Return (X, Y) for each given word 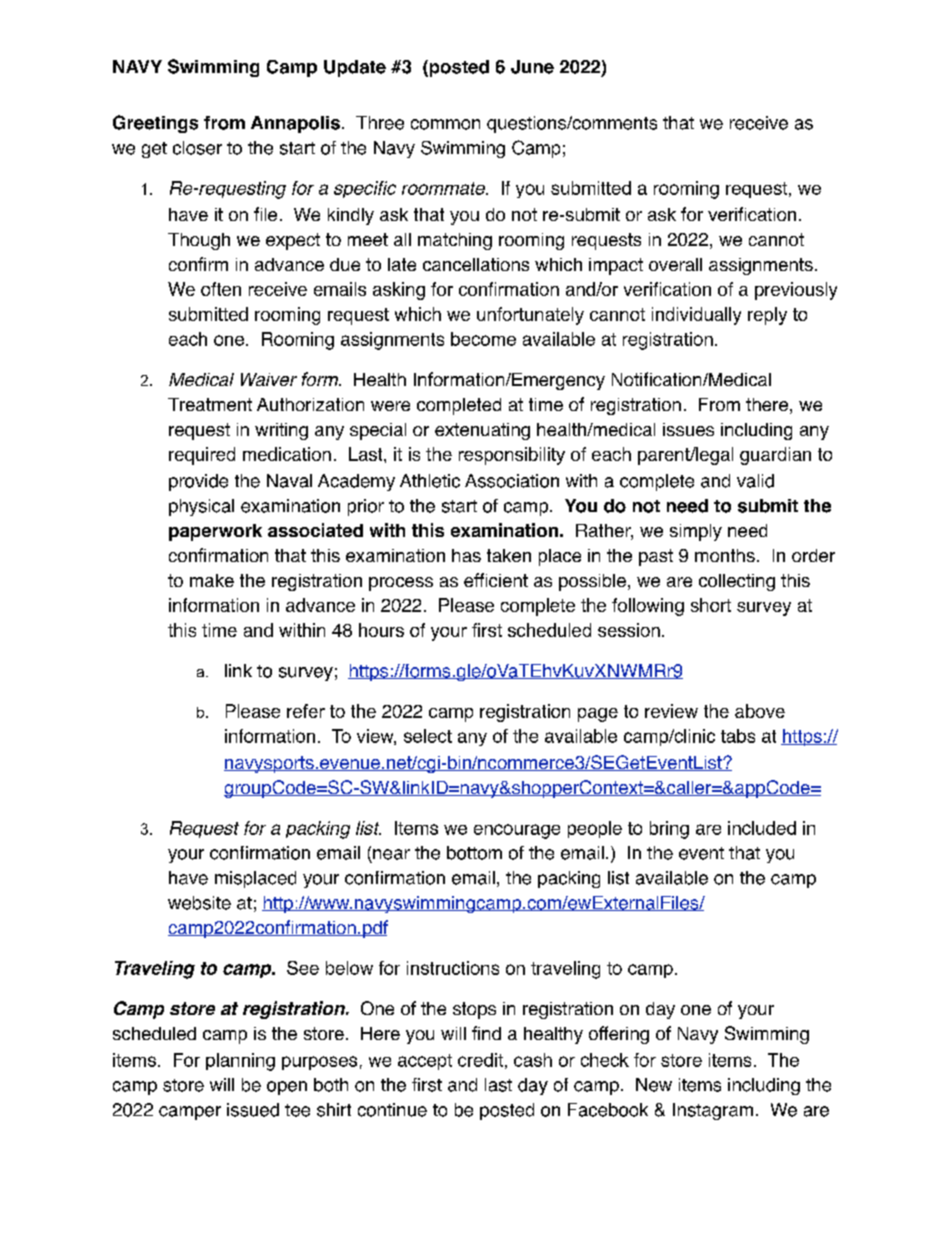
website (199, 903)
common (445, 124)
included (762, 828)
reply (767, 316)
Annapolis (295, 124)
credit (480, 1060)
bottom (474, 853)
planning (240, 1062)
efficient (496, 580)
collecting (737, 582)
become (483, 339)
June (532, 67)
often (221, 289)
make (212, 580)
